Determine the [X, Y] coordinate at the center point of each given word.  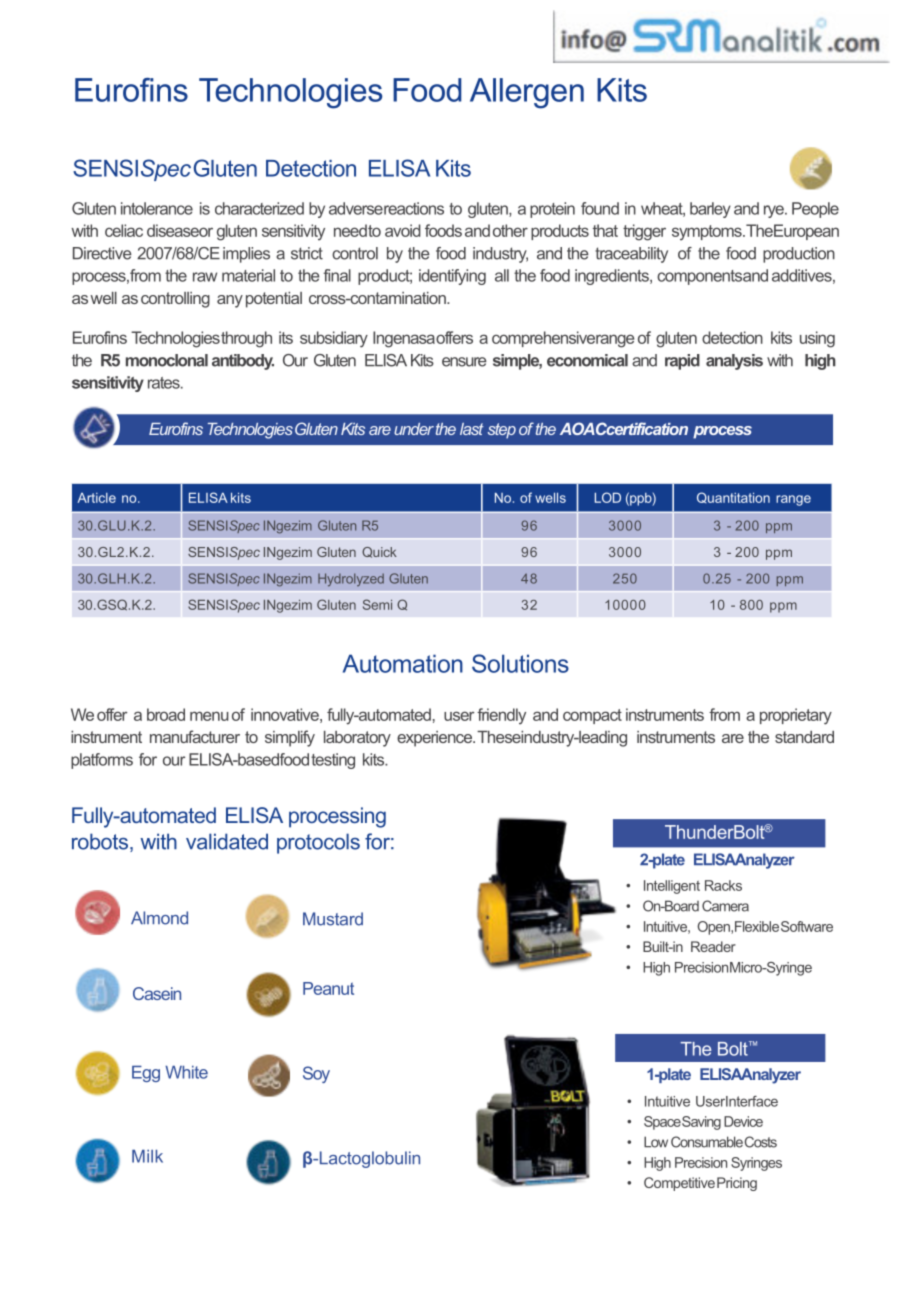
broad [166, 714]
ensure [464, 362]
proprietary [796, 716]
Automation [403, 663]
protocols [318, 843]
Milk [147, 1156]
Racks [723, 885]
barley [710, 210]
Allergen [527, 93]
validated [227, 841]
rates [165, 383]
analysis [734, 362]
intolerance [157, 208]
